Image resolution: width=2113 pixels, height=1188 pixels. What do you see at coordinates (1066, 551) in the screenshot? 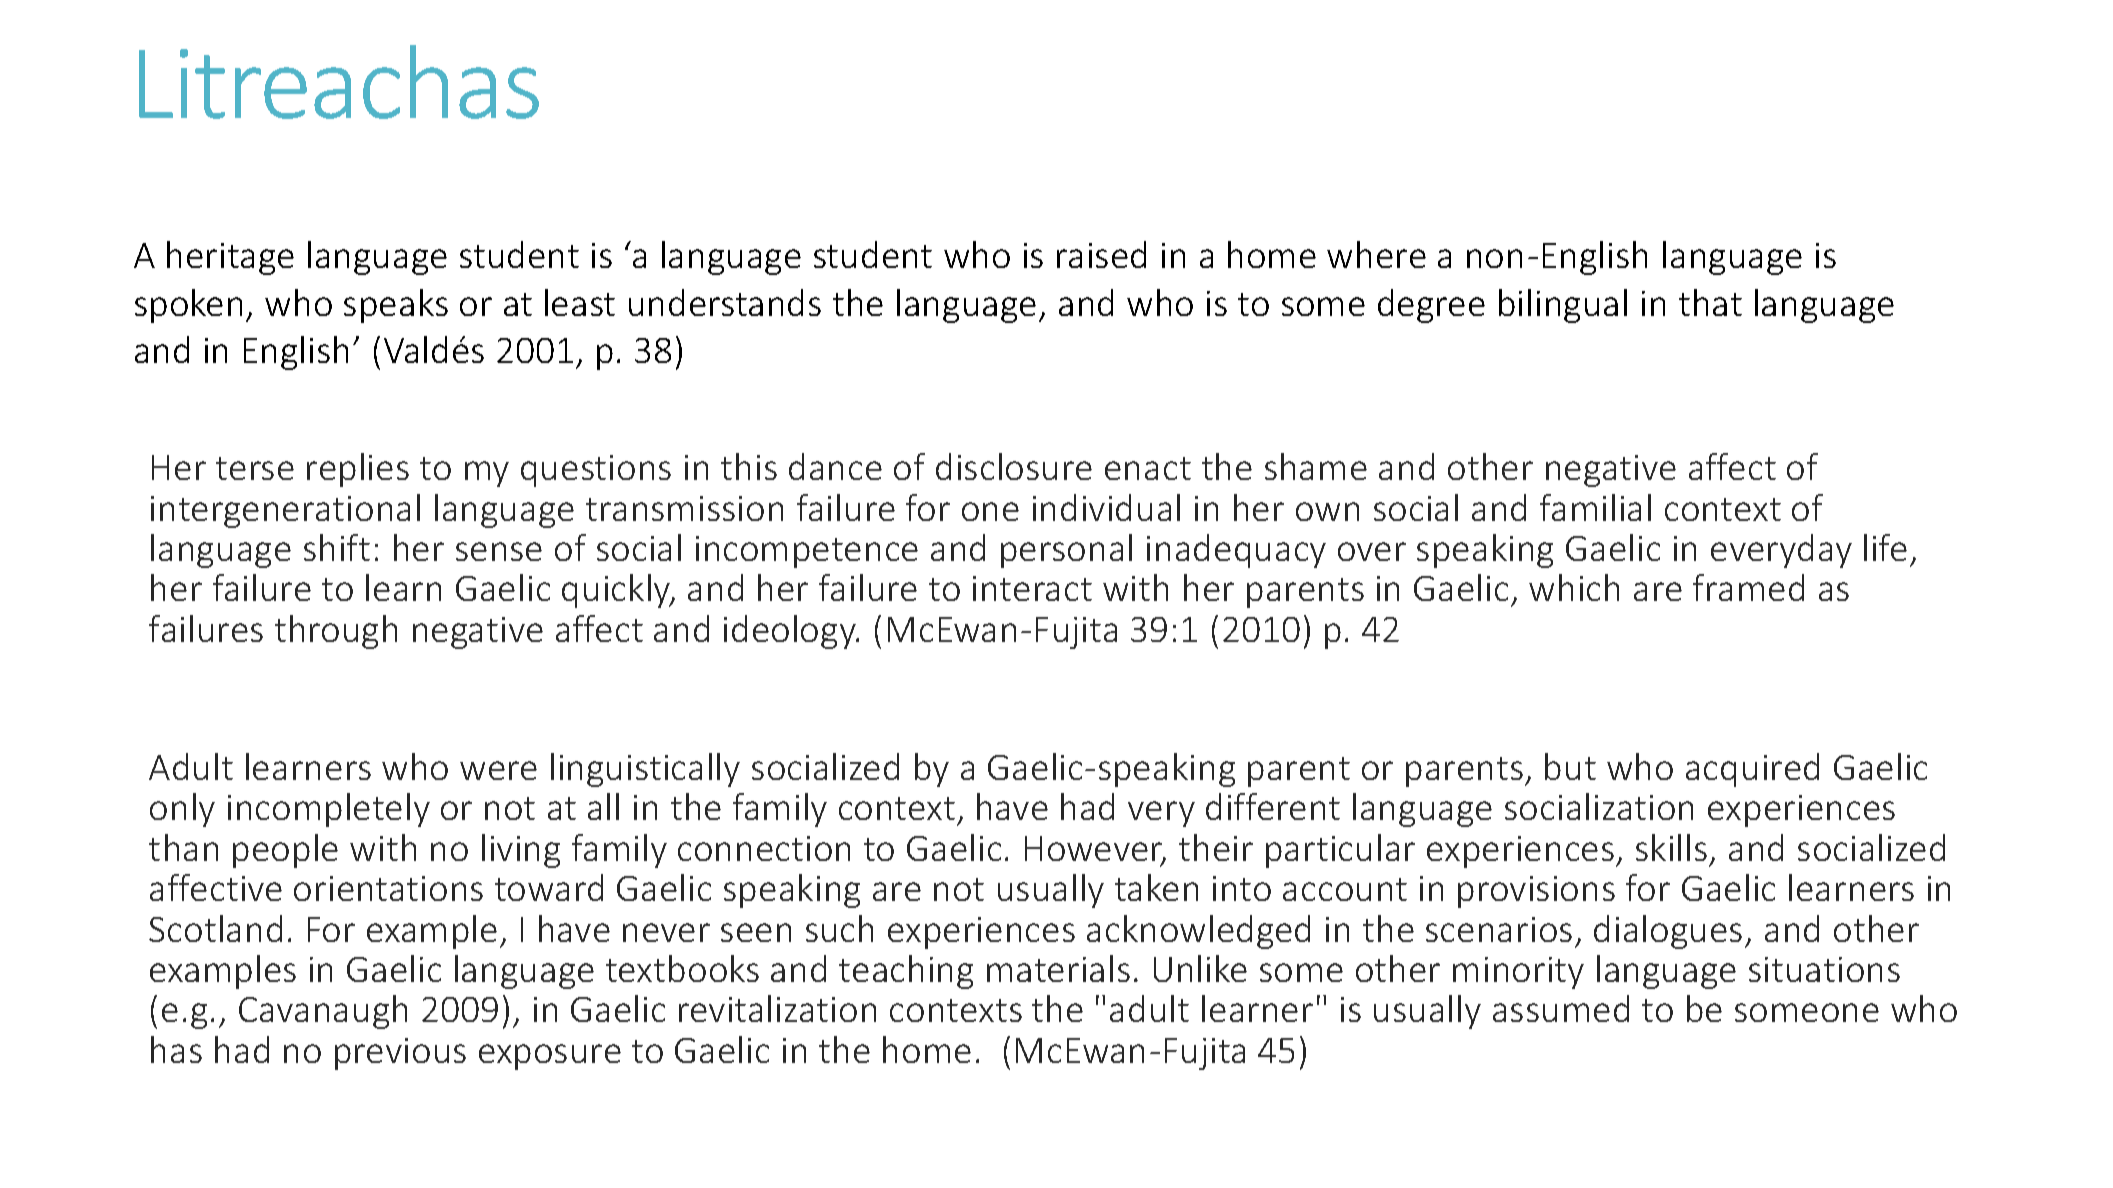
I see `personal` at bounding box center [1066, 551].
